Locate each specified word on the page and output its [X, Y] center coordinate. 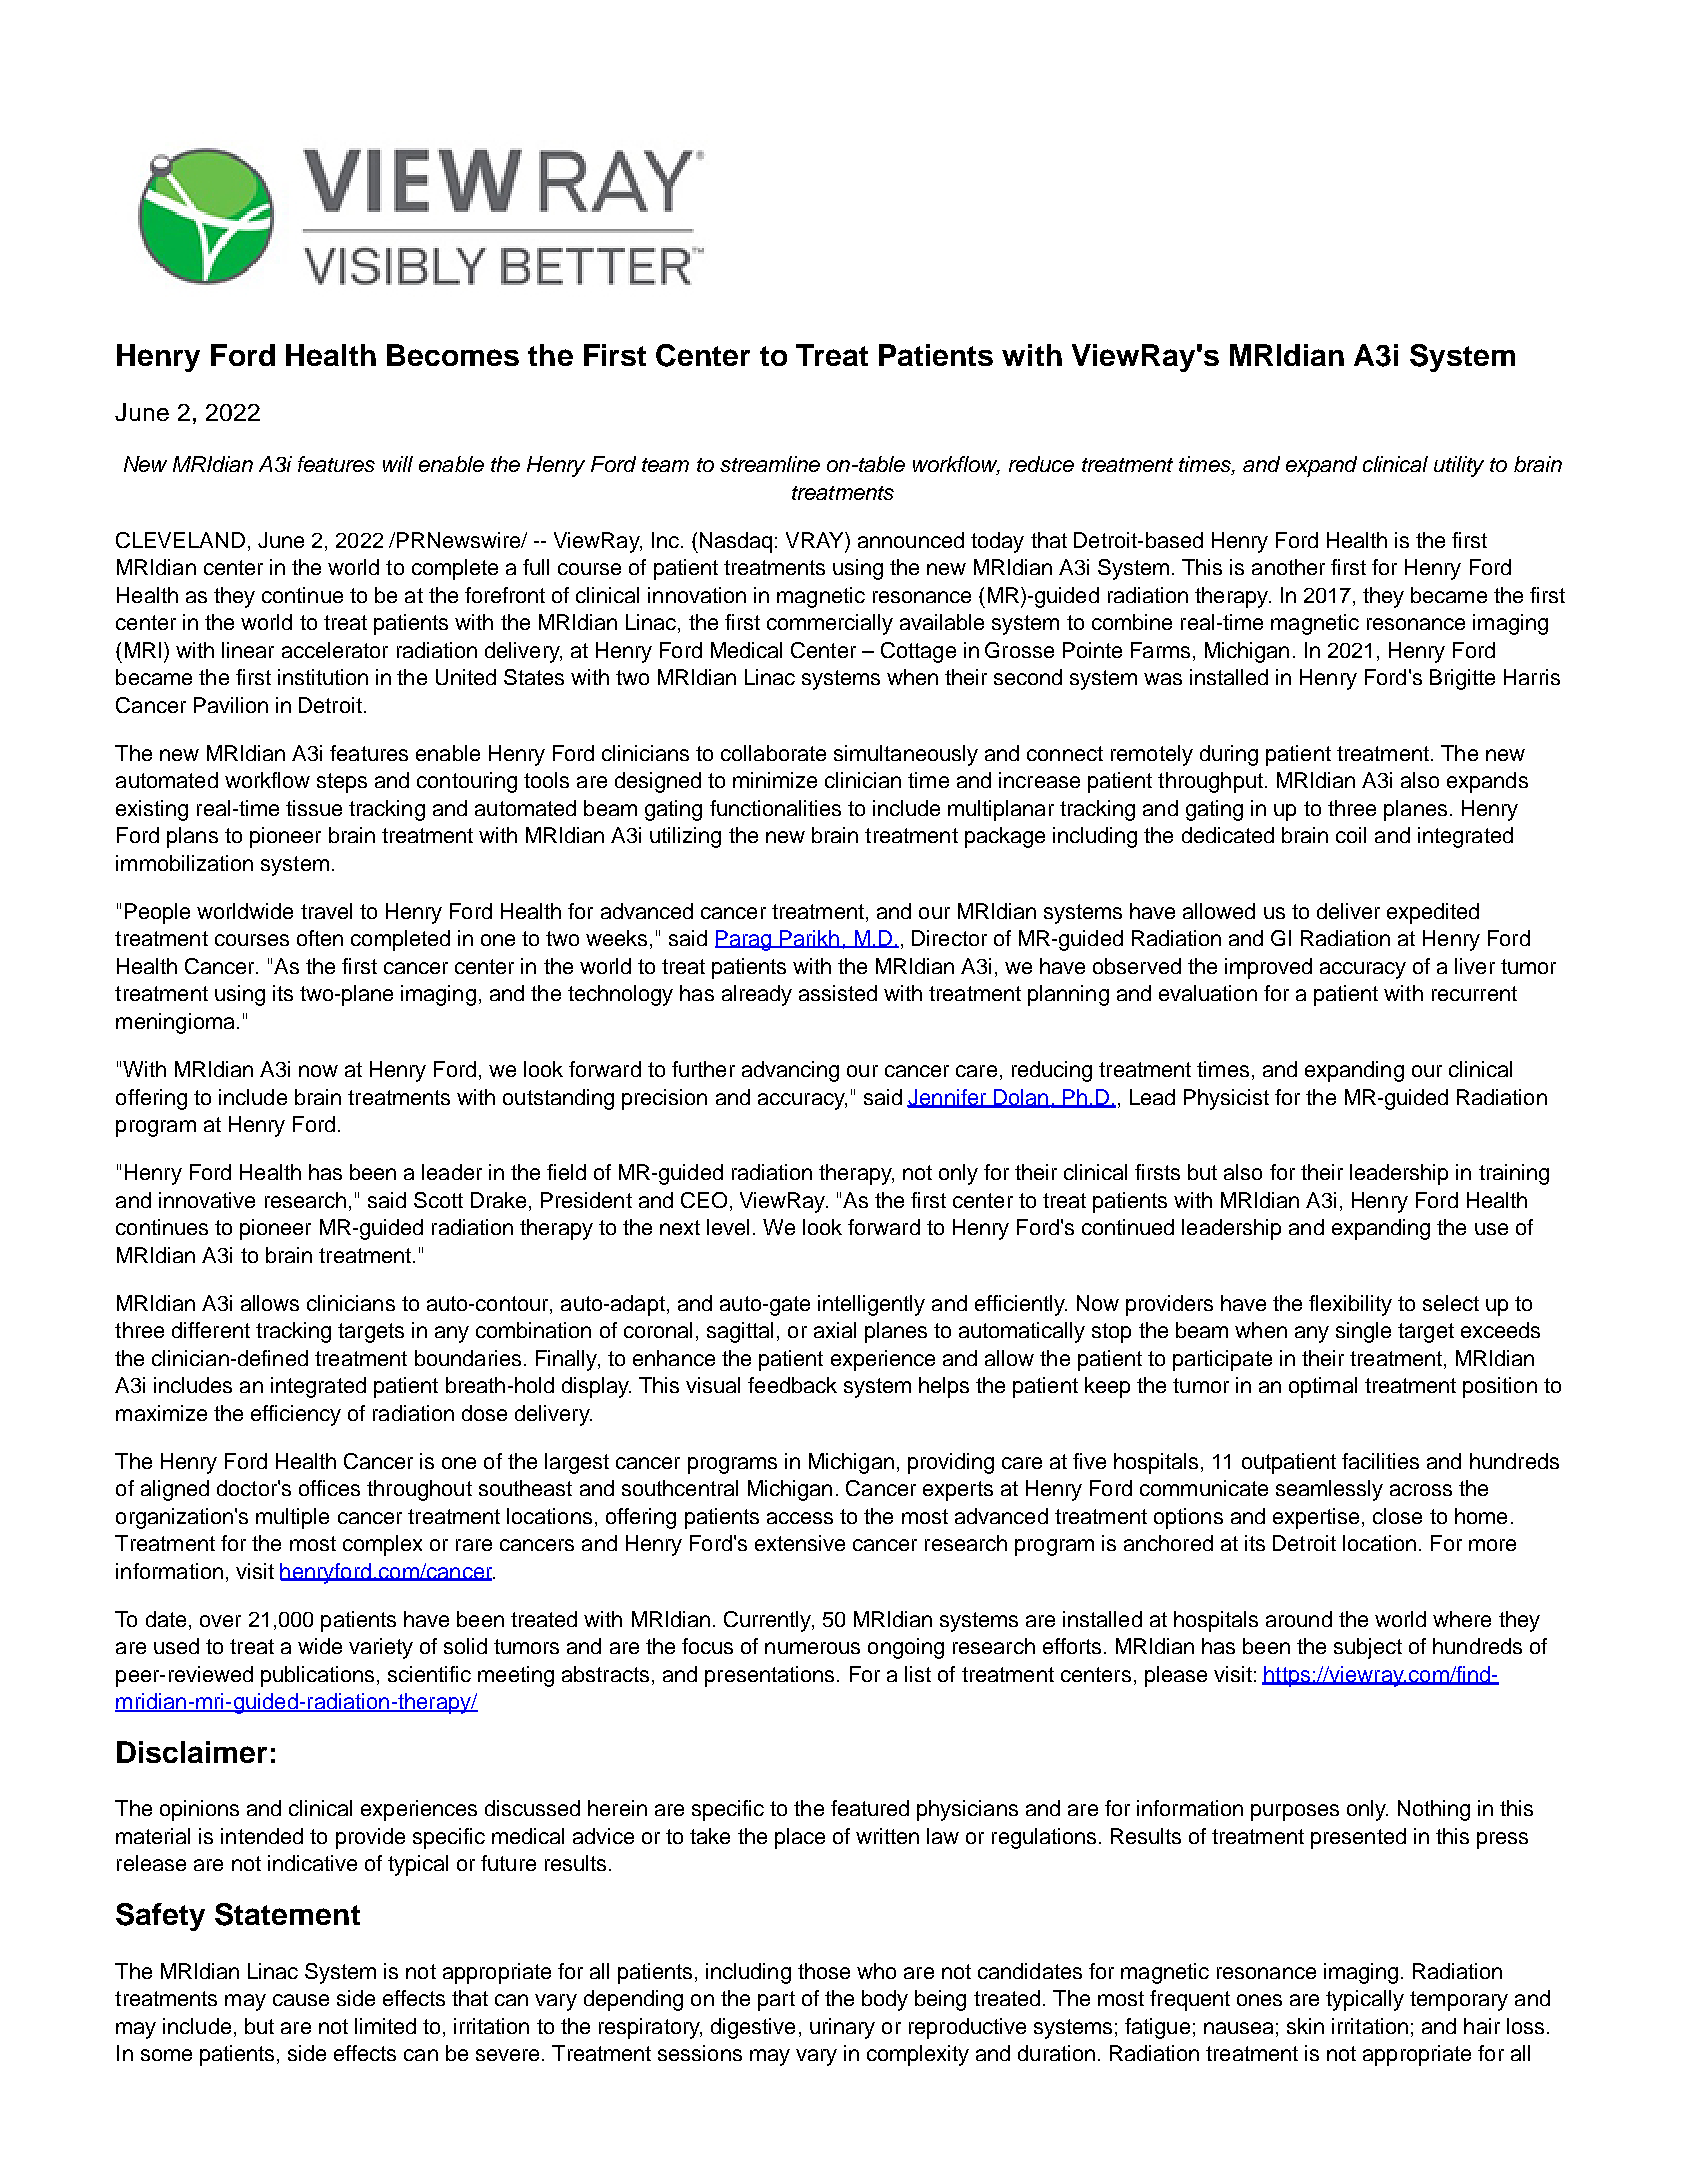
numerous [812, 1648]
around [1299, 1619]
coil [1351, 835]
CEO [704, 1200]
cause [301, 2000]
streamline [770, 464]
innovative [207, 1200]
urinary [842, 2028]
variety [381, 1648]
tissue [314, 808]
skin [1305, 2026]
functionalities [775, 808]
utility [1459, 466]
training [1514, 1174]
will [398, 464]
